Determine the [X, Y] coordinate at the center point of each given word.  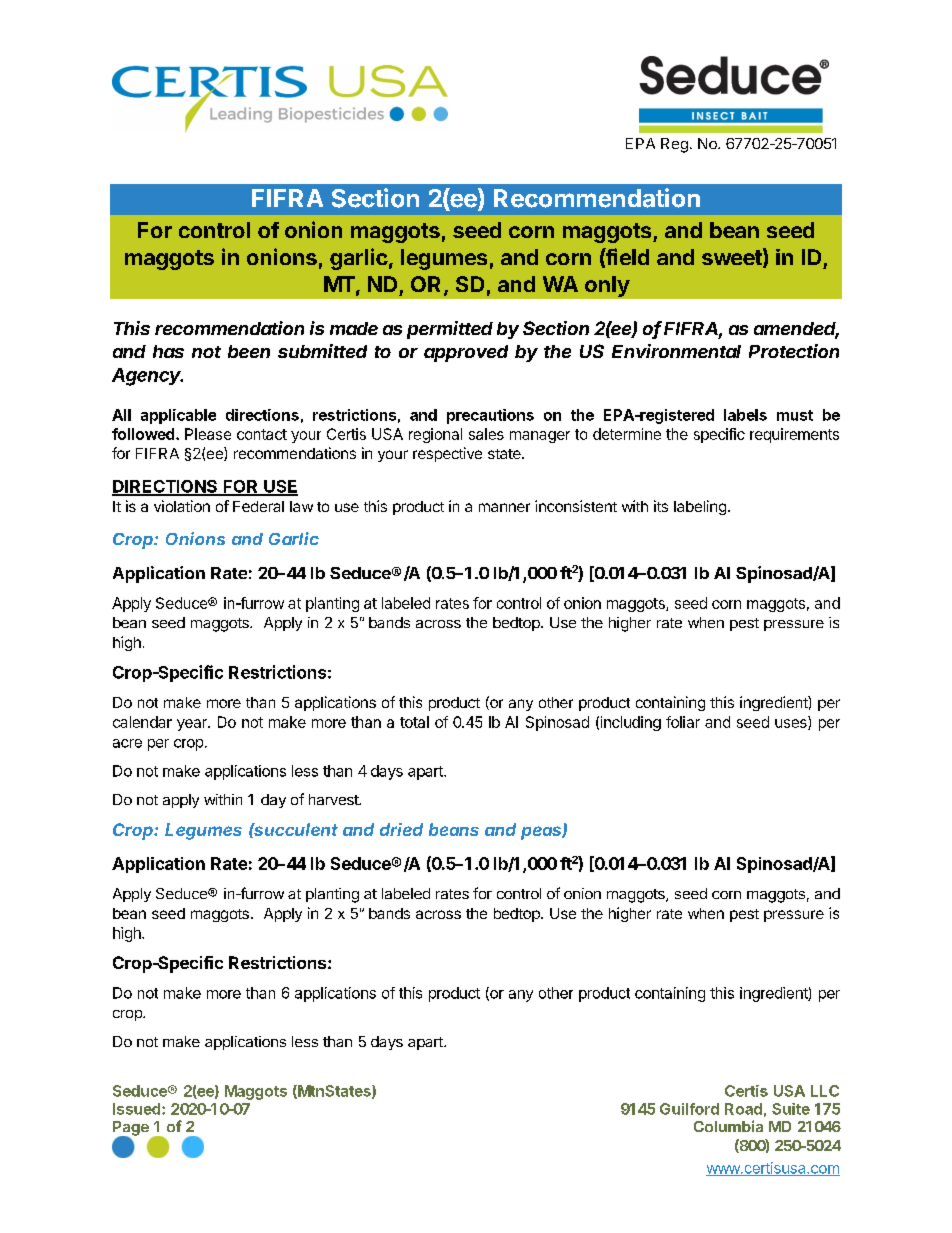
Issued [138, 1109]
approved [466, 353]
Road [743, 1109]
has [168, 351]
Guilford [689, 1109]
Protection [794, 351]
